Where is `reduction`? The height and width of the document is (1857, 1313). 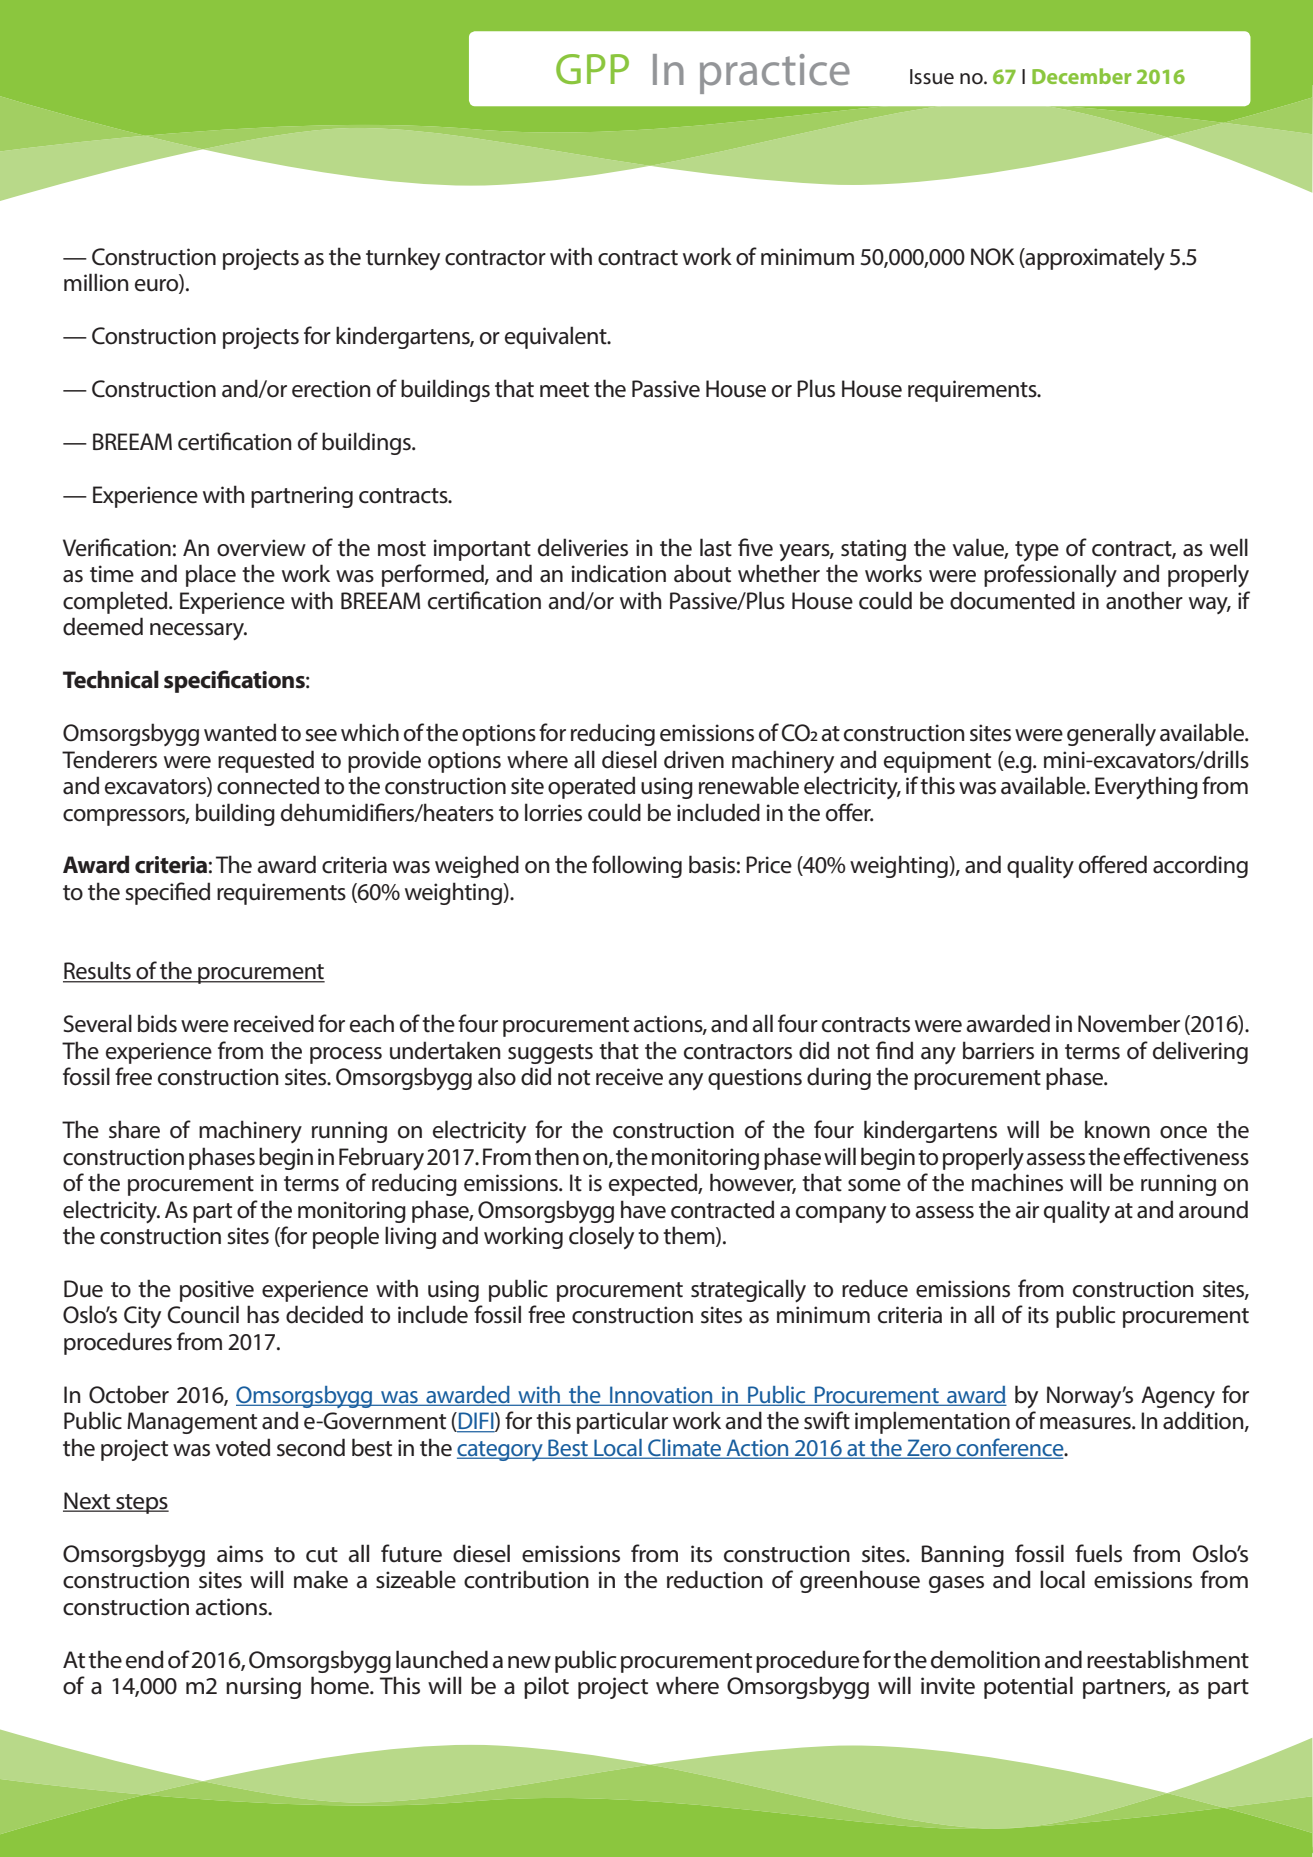
reduction is located at coordinates (715, 1579).
